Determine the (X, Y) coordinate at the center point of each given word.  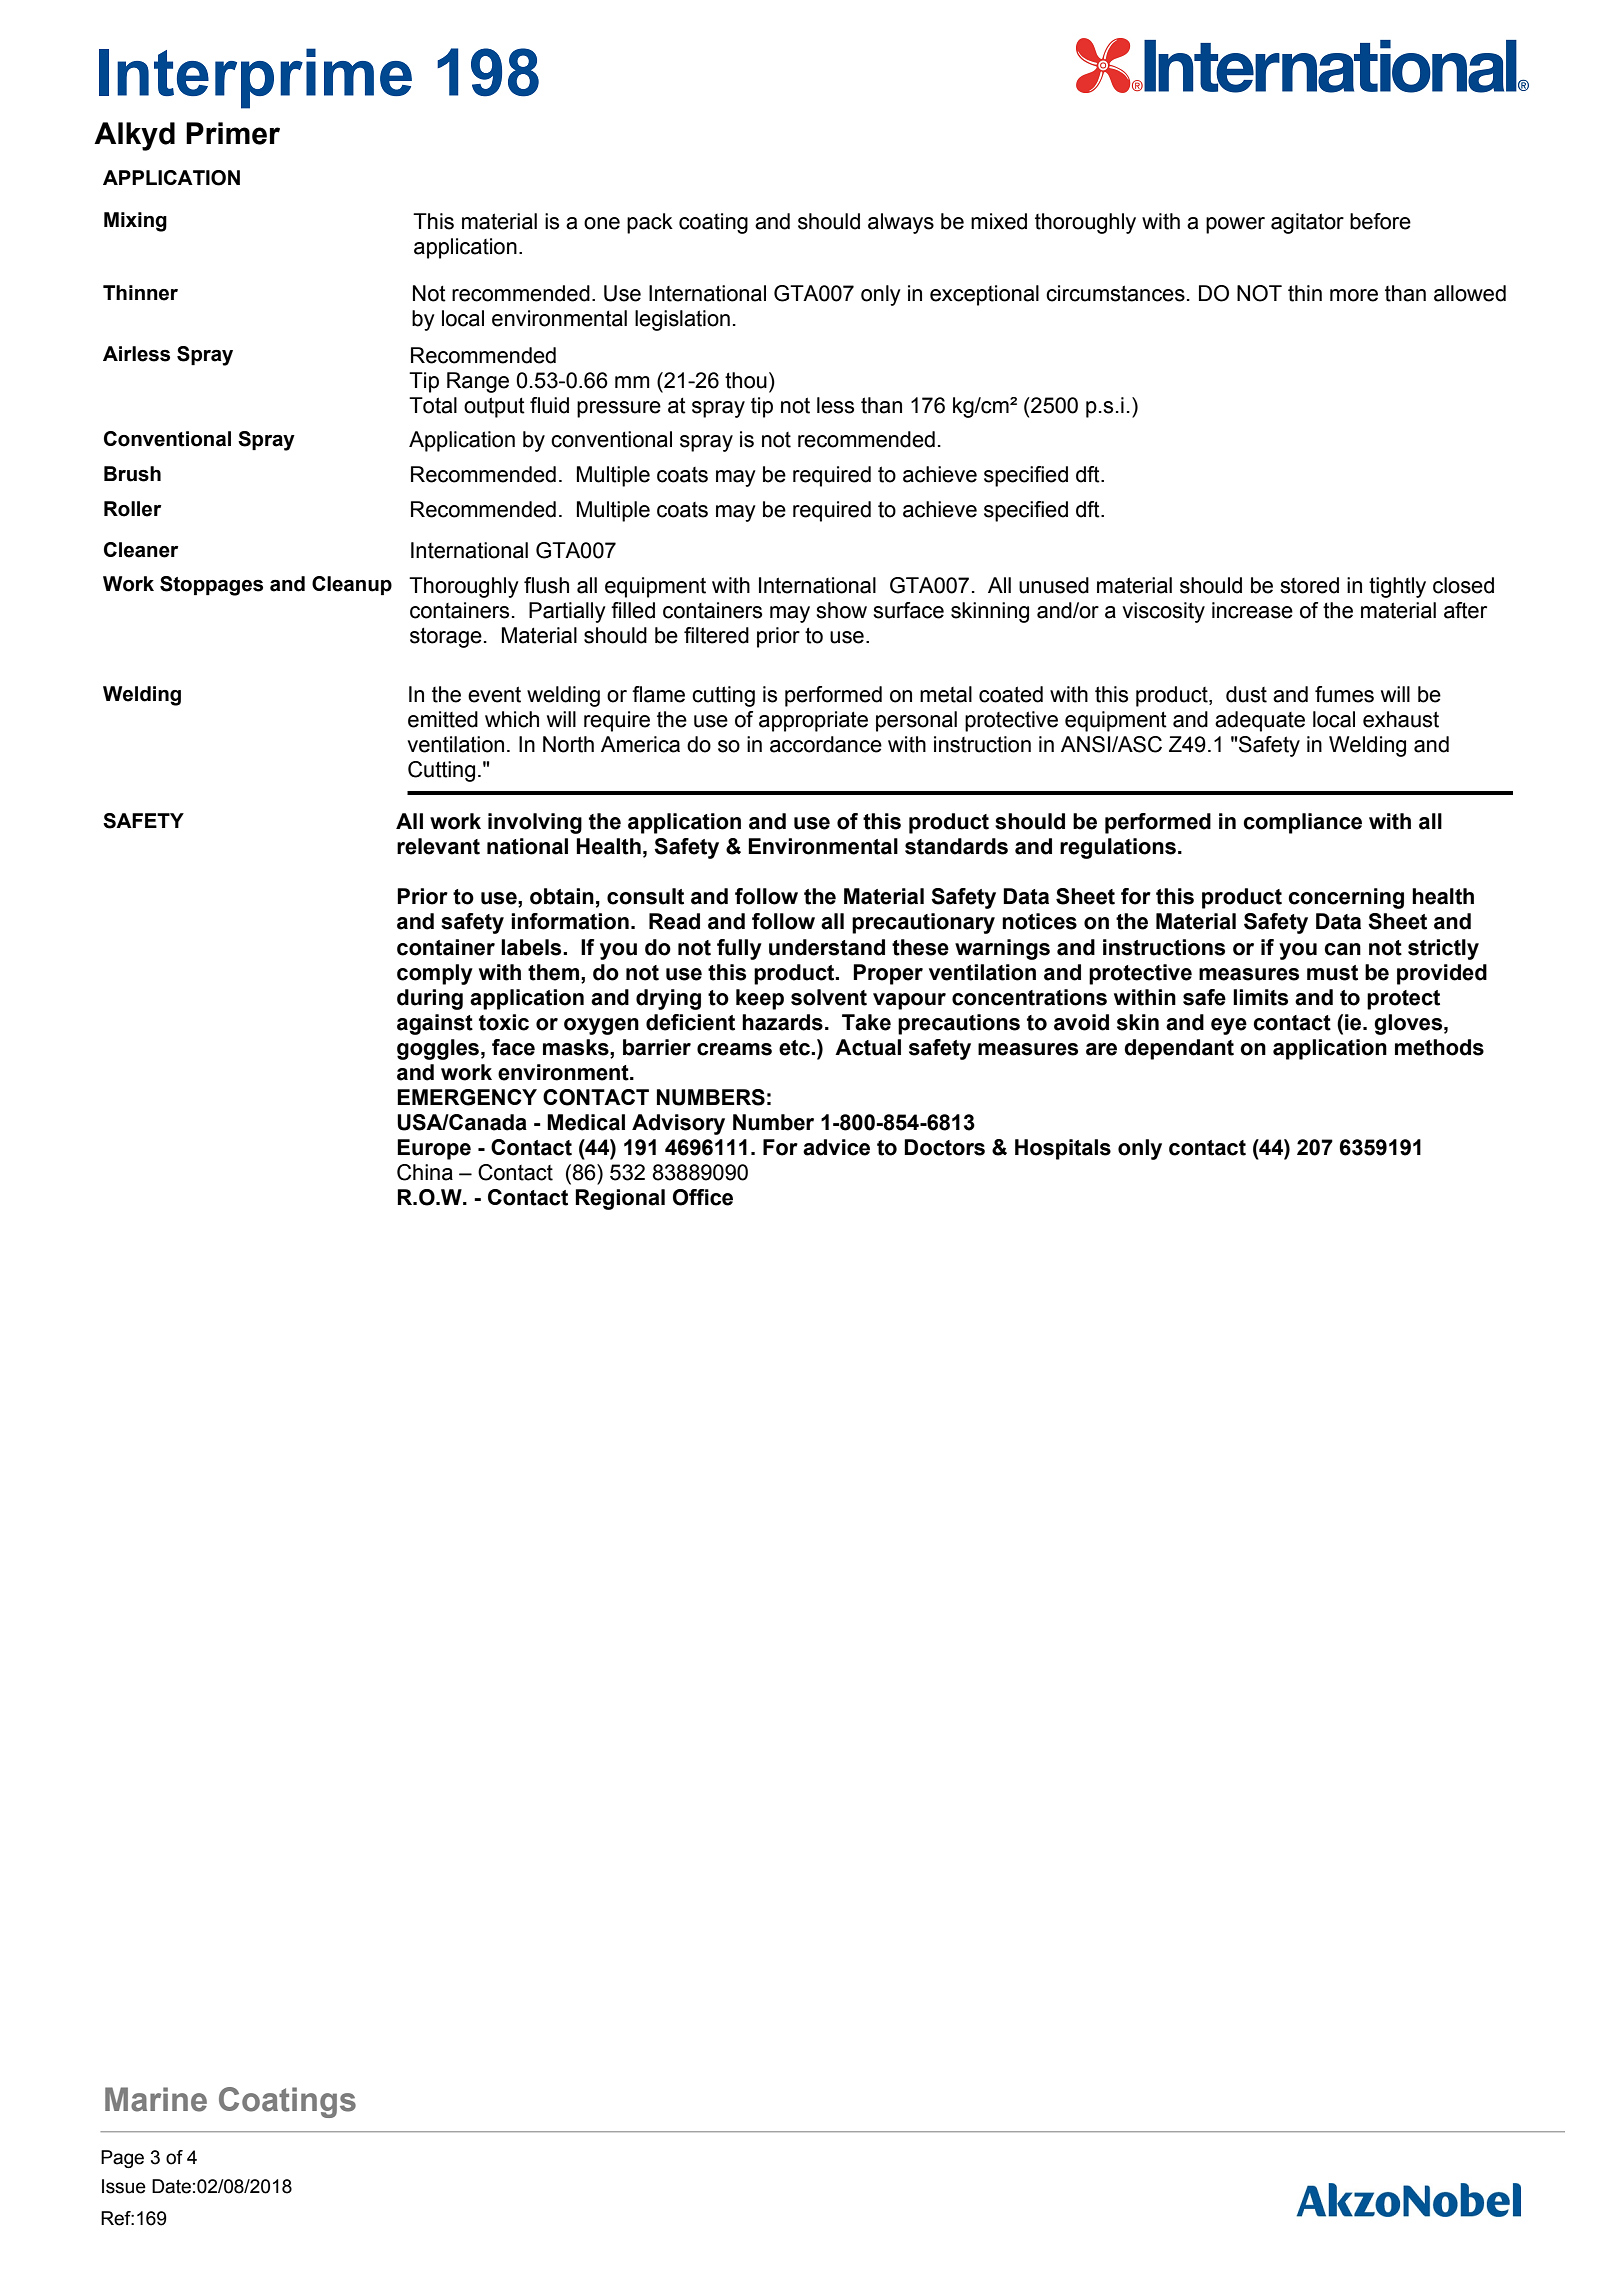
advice (836, 1147)
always (901, 223)
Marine (156, 2099)
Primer (233, 133)
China (425, 1172)
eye (1229, 1026)
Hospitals (1063, 1149)
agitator (1307, 223)
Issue (124, 2186)
